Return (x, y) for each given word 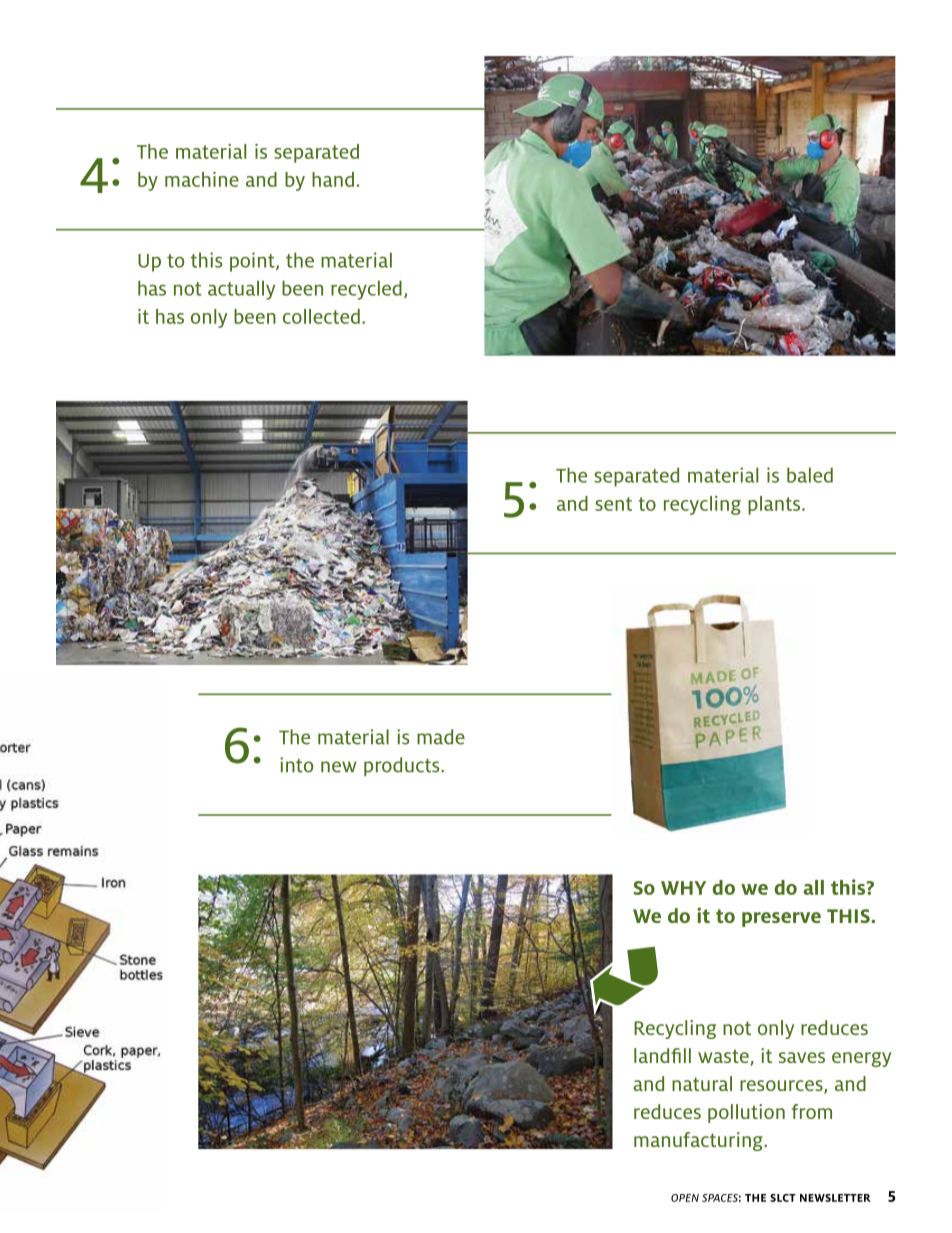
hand (333, 179)
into (296, 765)
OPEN (685, 1198)
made (441, 737)
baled (810, 475)
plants (775, 505)
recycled (366, 290)
